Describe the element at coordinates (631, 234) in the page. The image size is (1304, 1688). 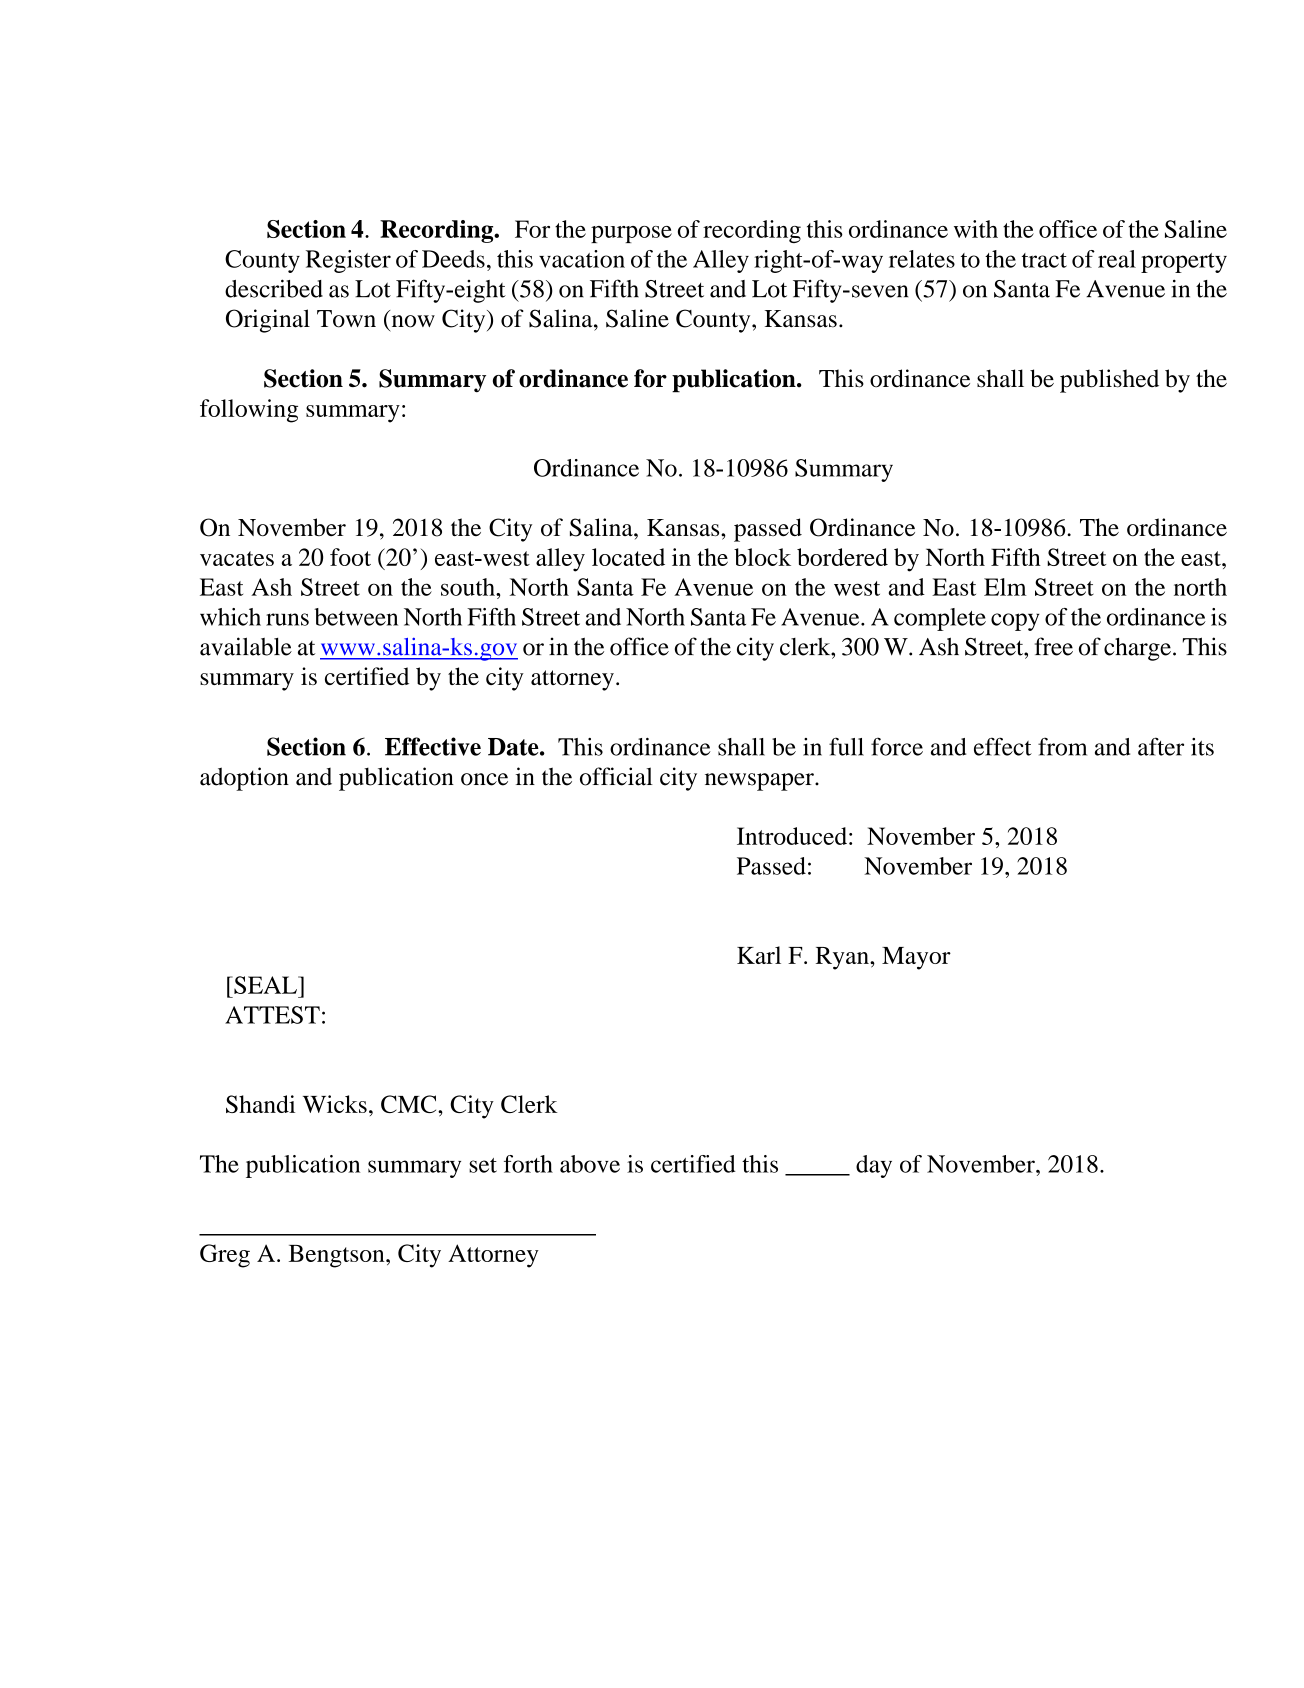
I see `purpose` at that location.
